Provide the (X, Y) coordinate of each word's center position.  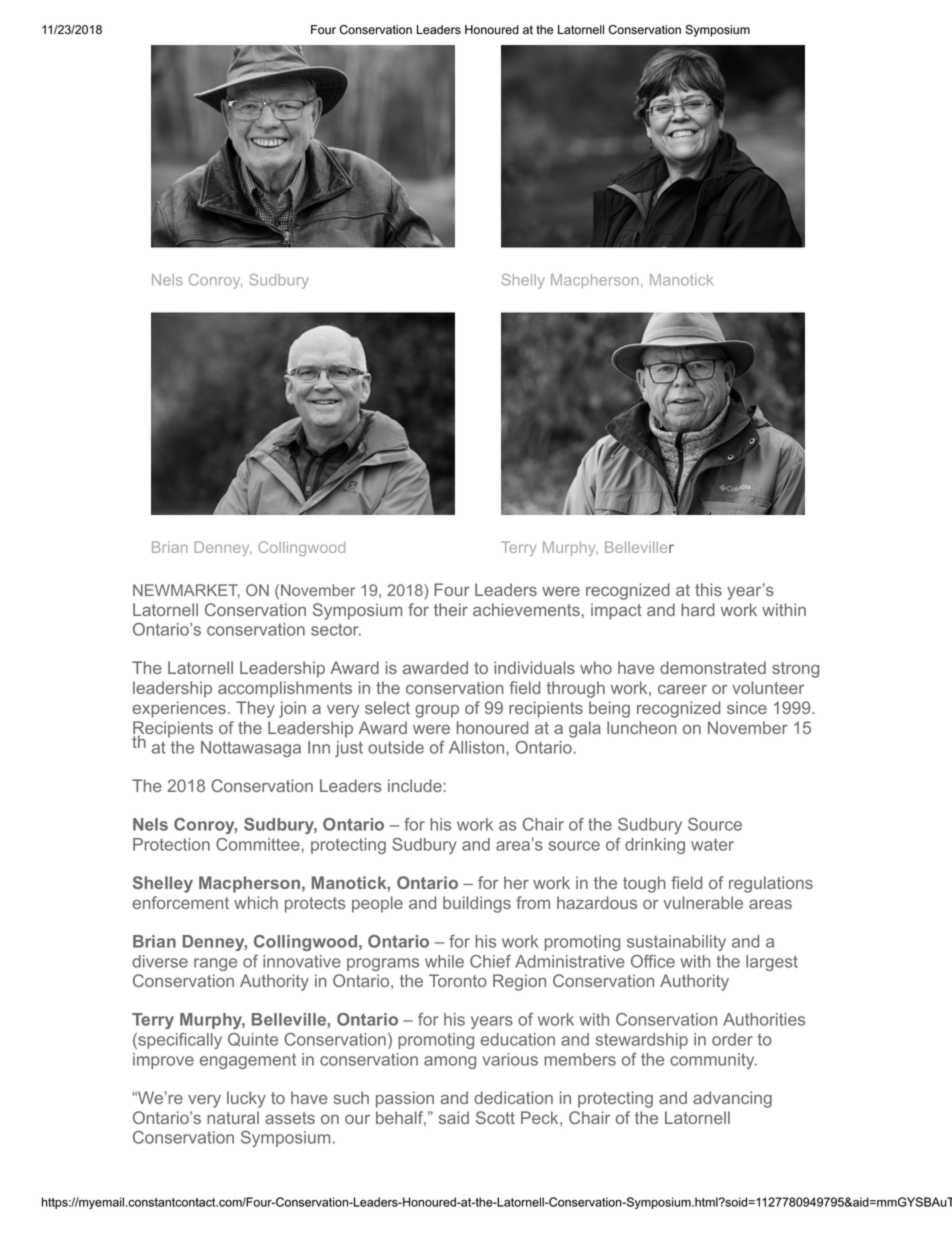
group (437, 711)
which (256, 902)
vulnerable (703, 902)
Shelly (523, 281)
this (708, 589)
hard (698, 609)
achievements (526, 609)
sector (336, 629)
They (255, 709)
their (451, 609)
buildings (477, 904)
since (747, 707)
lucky (246, 1099)
